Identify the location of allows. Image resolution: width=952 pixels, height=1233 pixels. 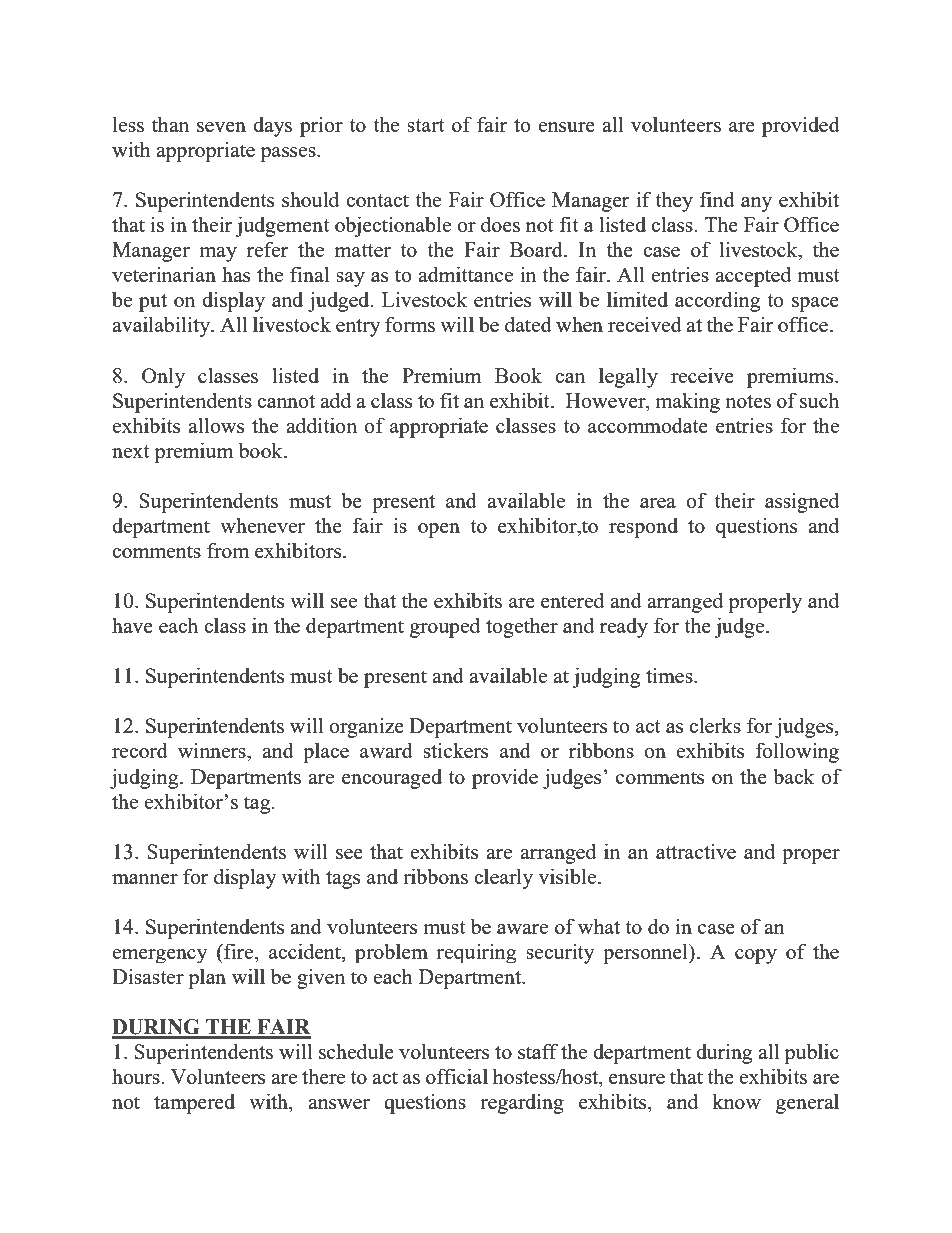
(216, 425).
